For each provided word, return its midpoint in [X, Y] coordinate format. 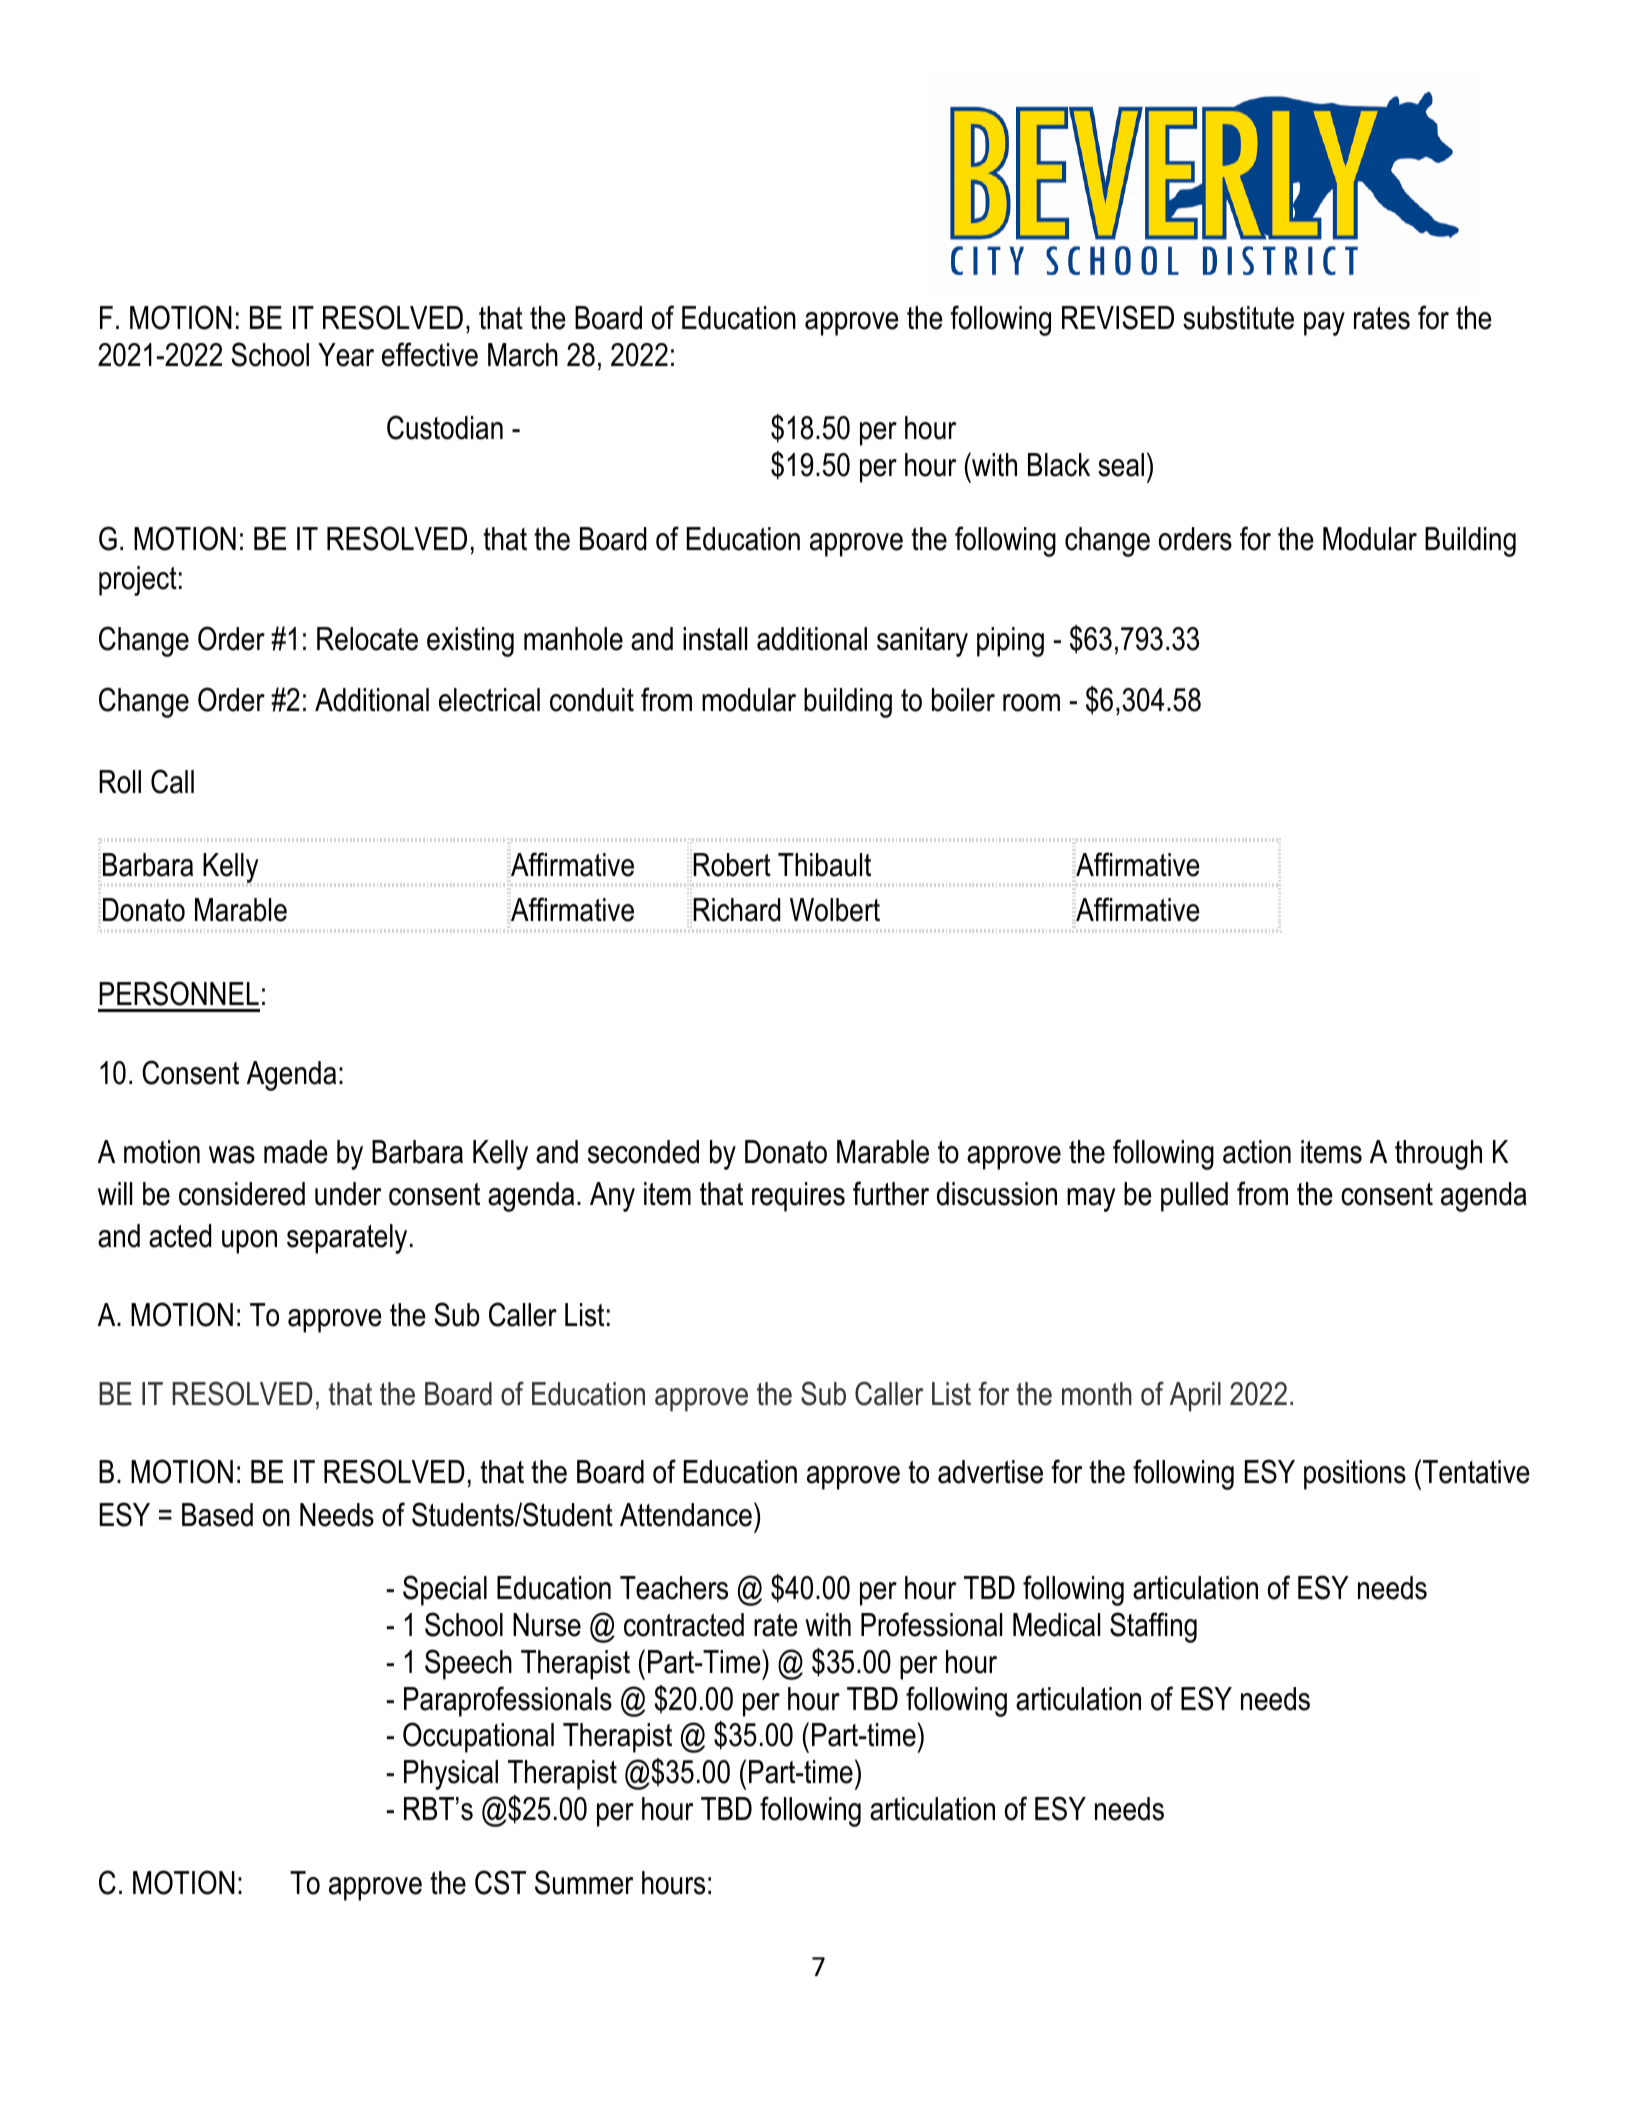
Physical [451, 1775]
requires [798, 1197]
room [1031, 703]
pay [1324, 324]
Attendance [686, 1515]
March [523, 355]
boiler [963, 700]
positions [1355, 1475]
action [1257, 1152]
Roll [120, 782]
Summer [584, 1882]
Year [346, 355]
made [296, 1152]
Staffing [1153, 1627]
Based [217, 1515]
